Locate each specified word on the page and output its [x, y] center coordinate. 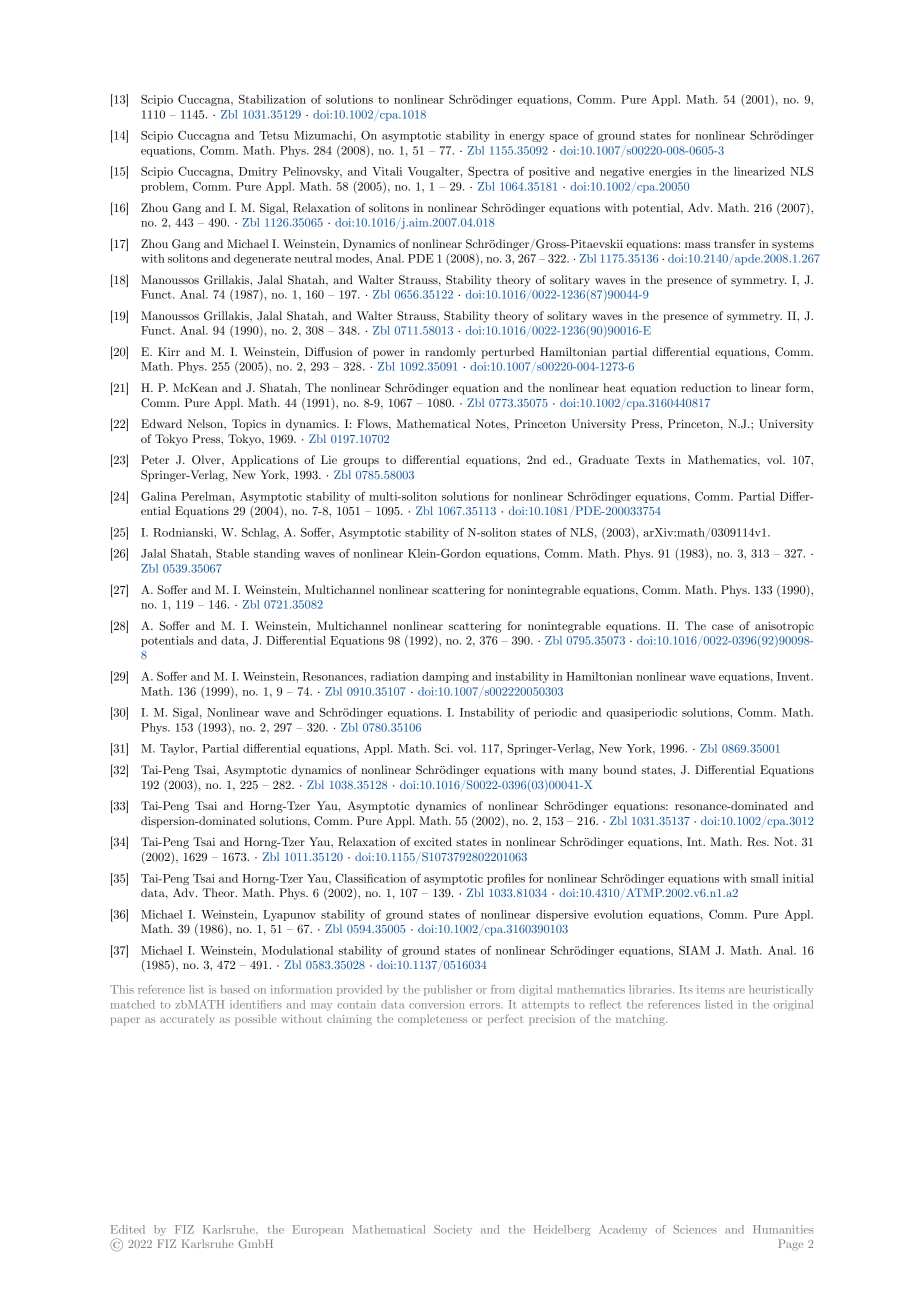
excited [433, 841]
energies [670, 172]
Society [453, 1230]
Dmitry [258, 172]
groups [361, 462]
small [764, 878]
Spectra [488, 172]
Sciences [695, 1229]
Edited [128, 1229]
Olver [207, 460]
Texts [650, 459]
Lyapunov [289, 915]
